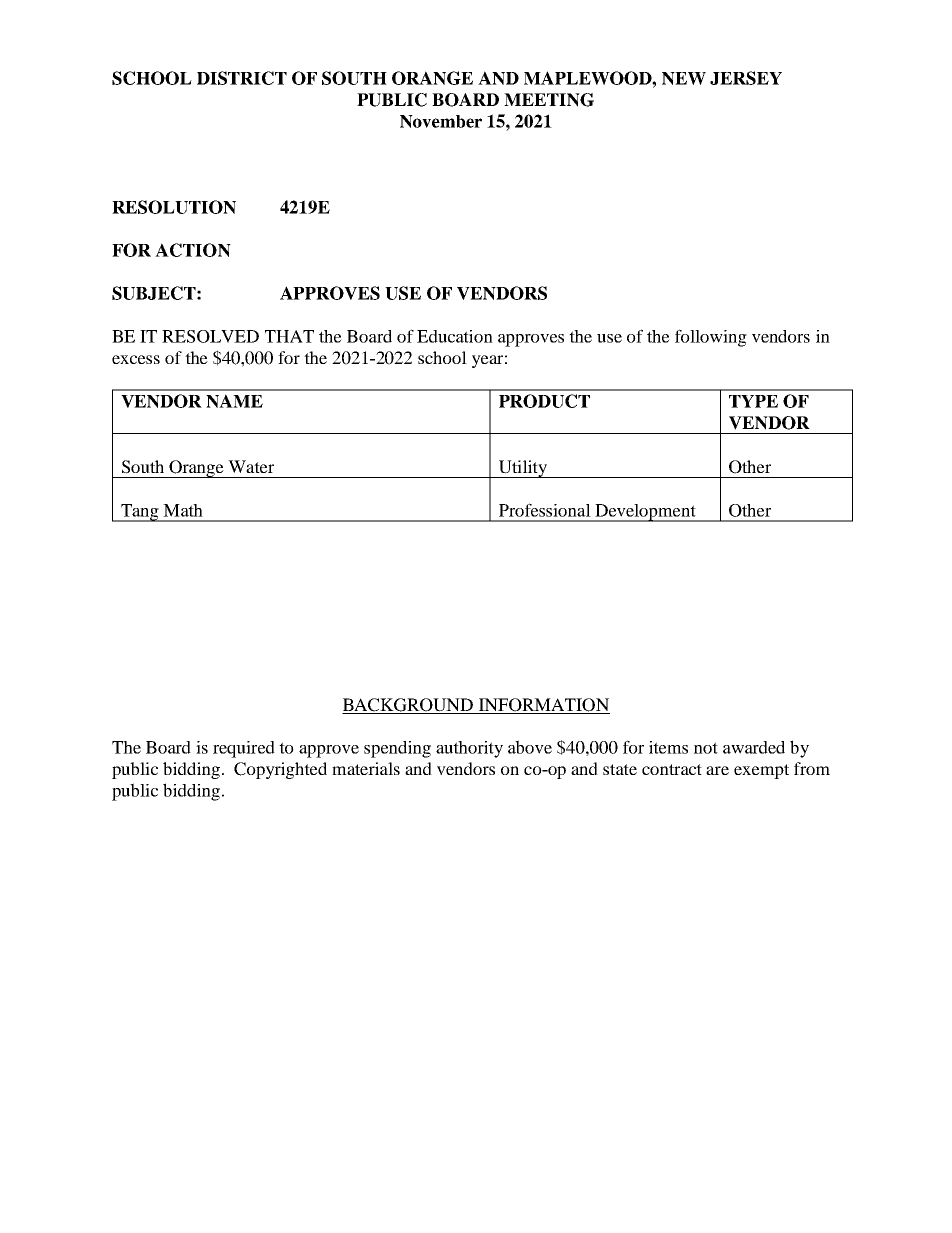 This document has width=952, height=1233. Describe the element at coordinates (711, 338) in the document. I see `following` at that location.
